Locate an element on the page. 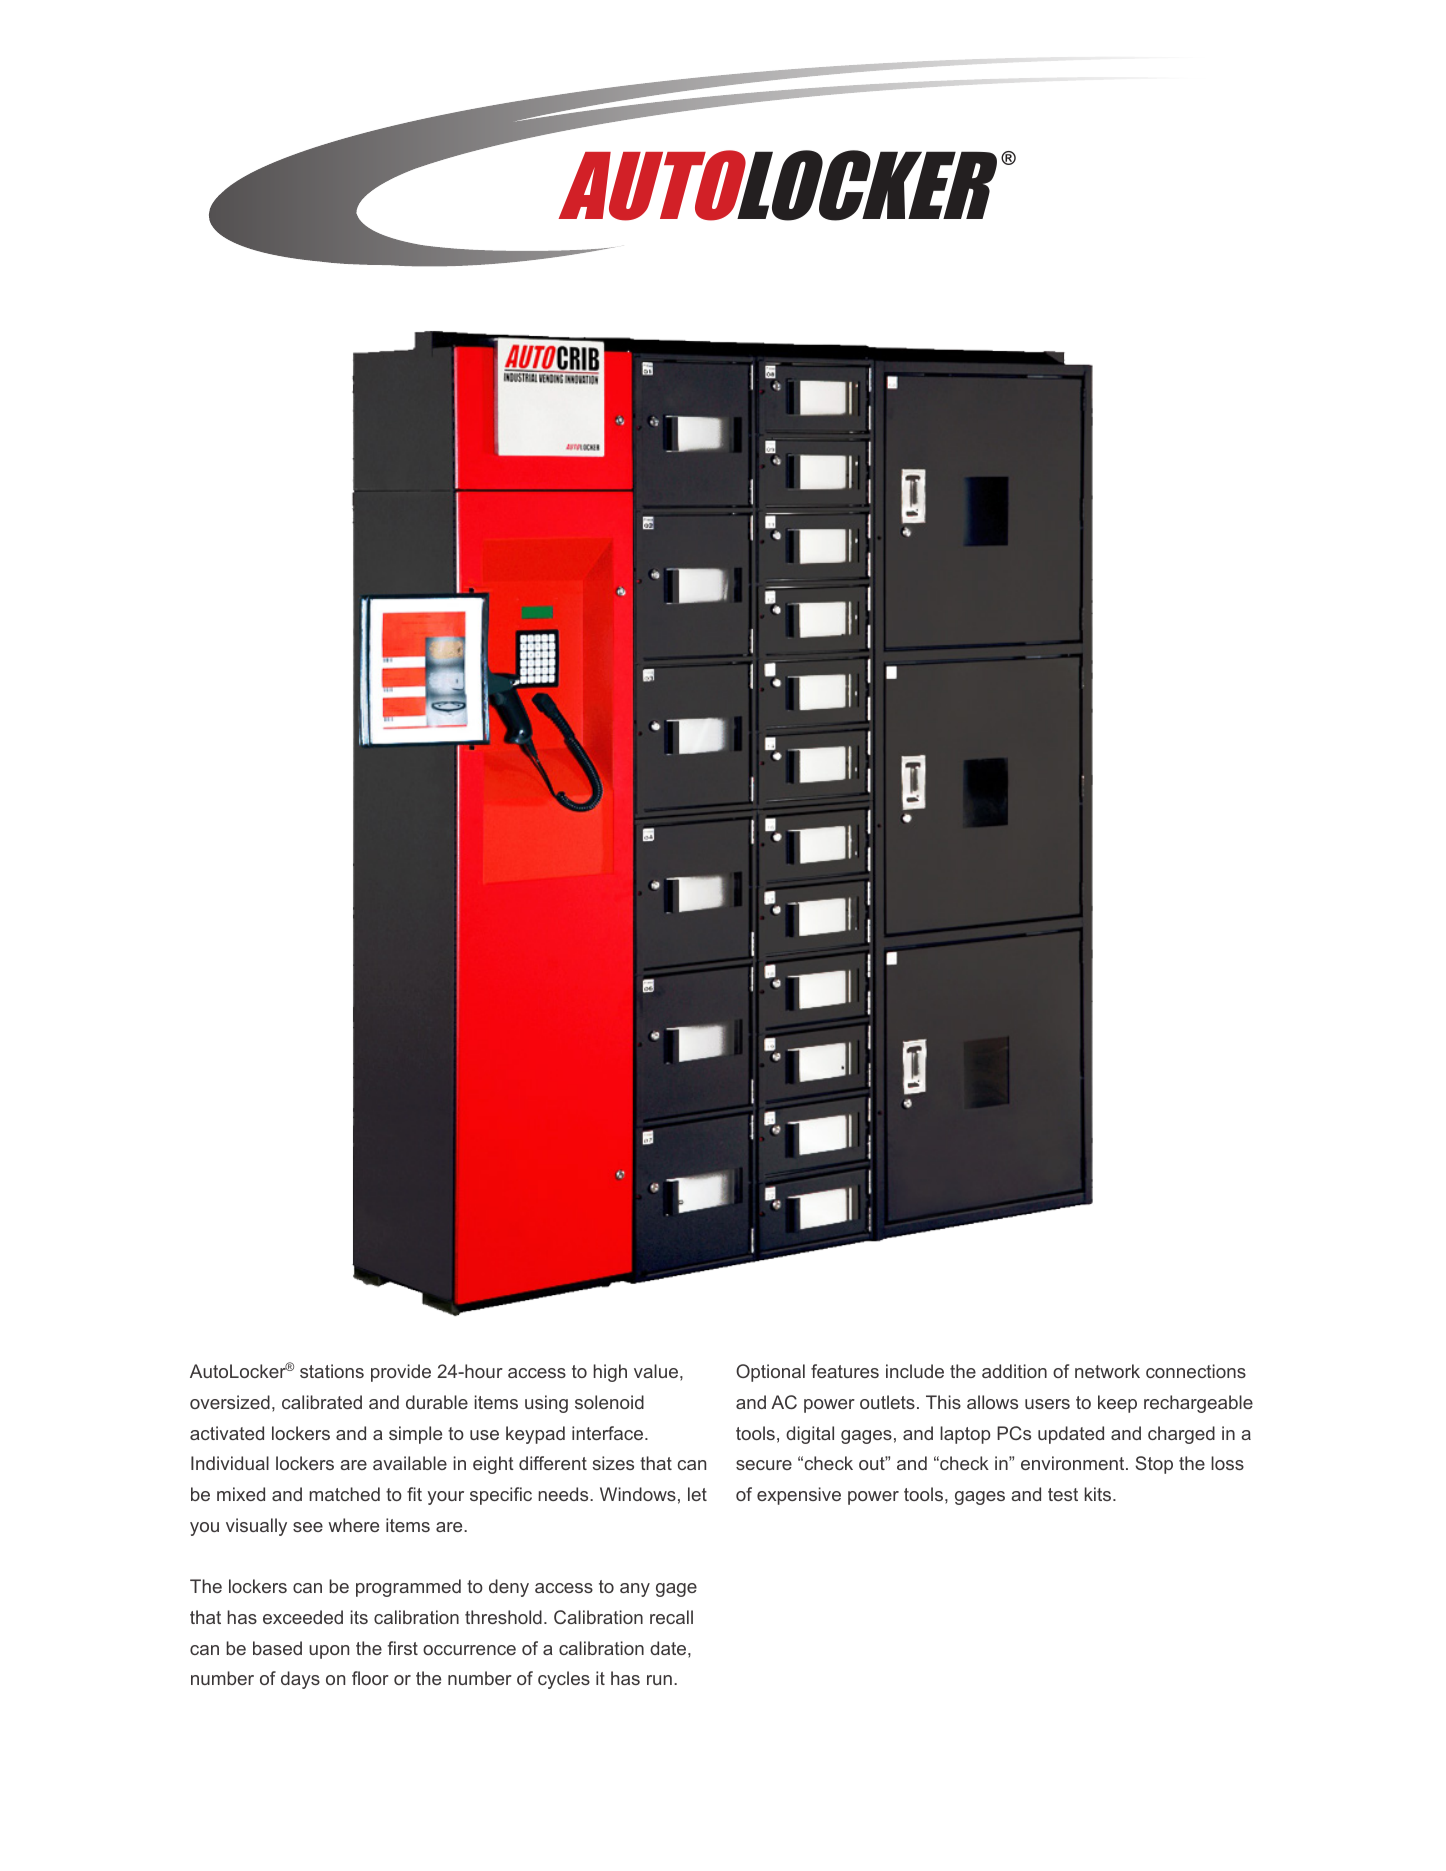 Image resolution: width=1446 pixels, height=1871 pixels. cycles is located at coordinates (564, 1680).
